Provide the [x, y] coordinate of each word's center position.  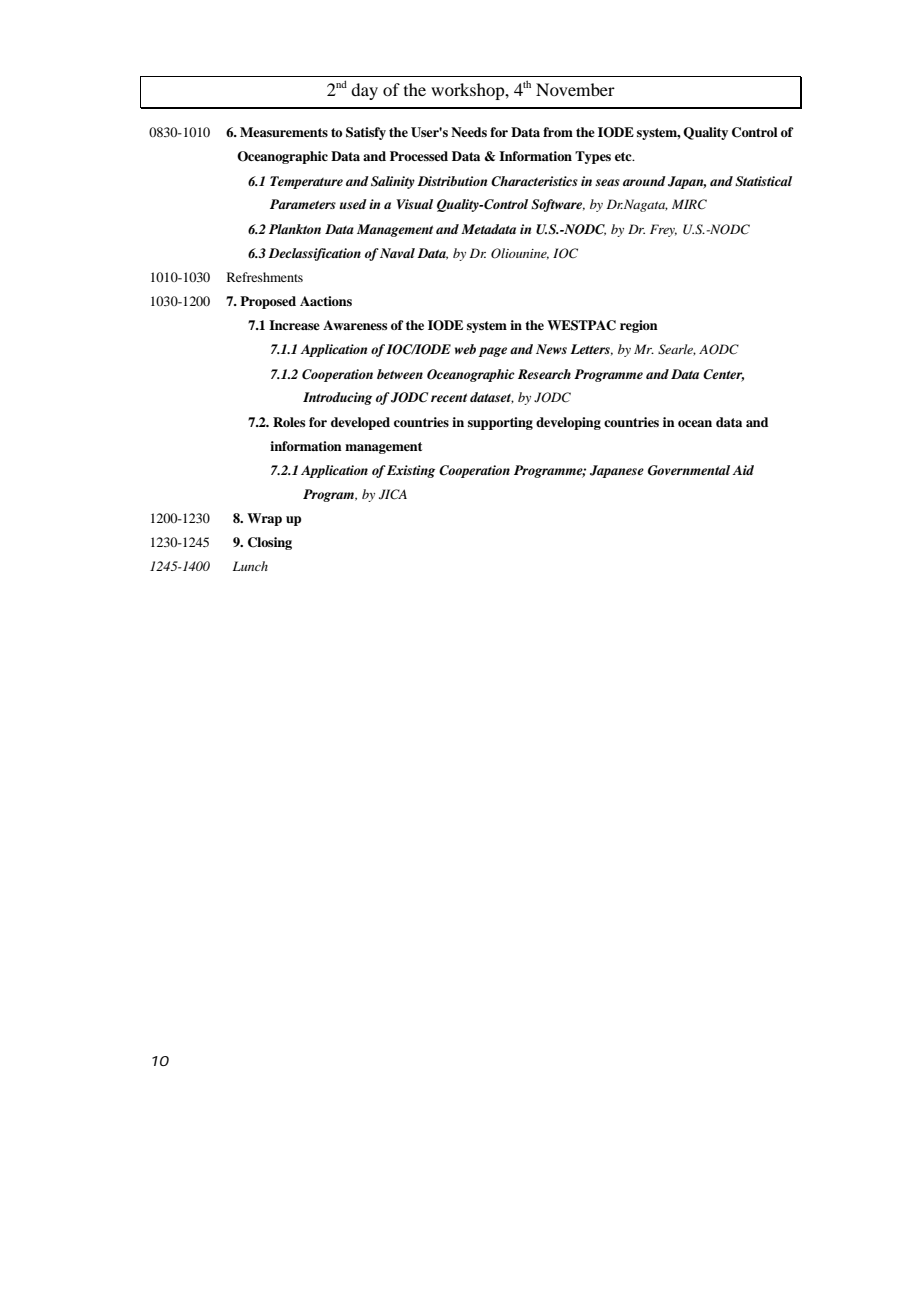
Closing [270, 543]
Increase [294, 325]
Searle [677, 350]
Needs [469, 132]
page [492, 352]
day [364, 91]
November [575, 89]
